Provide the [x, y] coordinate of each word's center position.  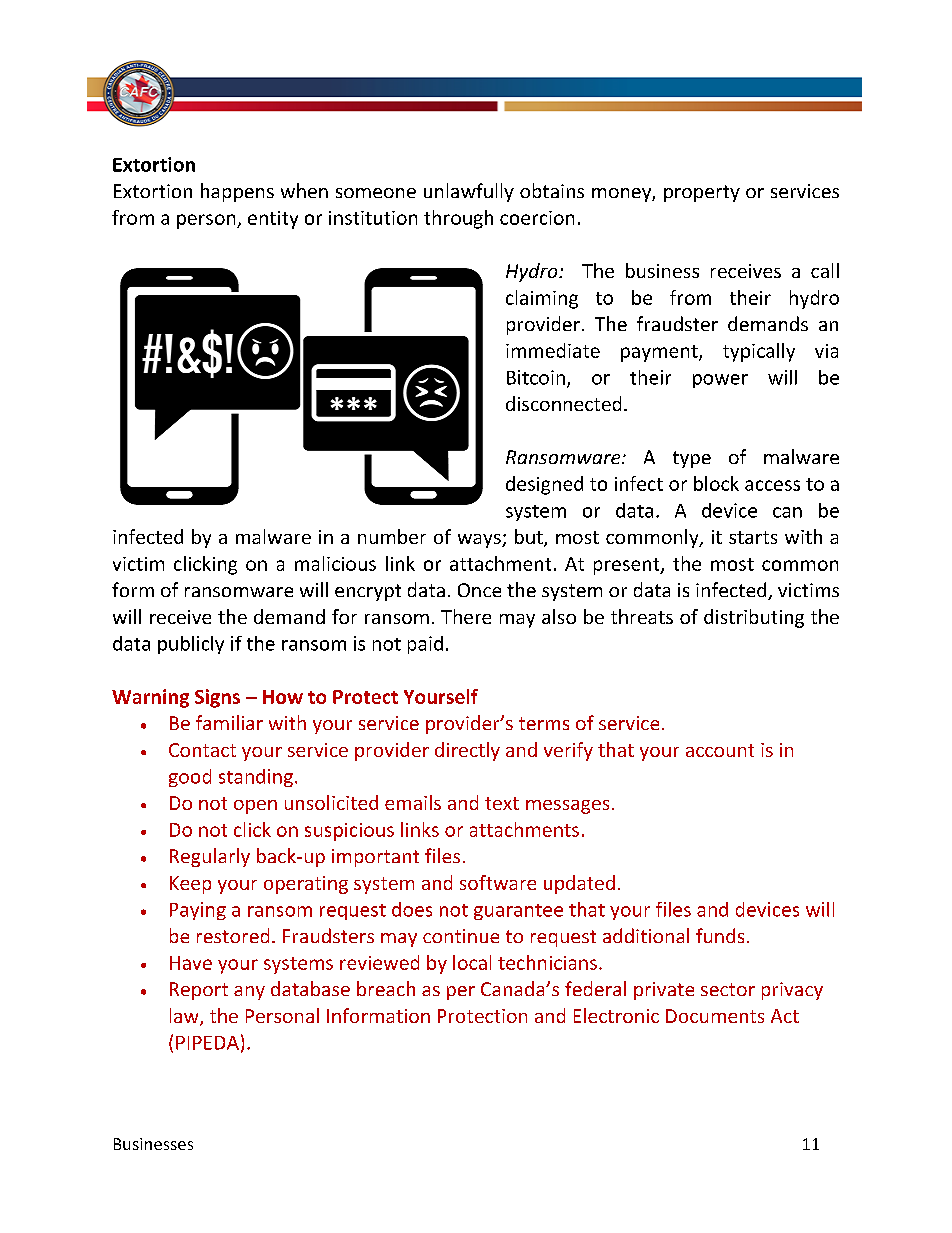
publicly [191, 645]
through [458, 219]
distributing [754, 618]
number [392, 536]
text [502, 803]
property [702, 193]
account [720, 750]
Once [479, 590]
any [249, 993]
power [720, 381]
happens [237, 192]
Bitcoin [536, 377]
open [255, 807]
